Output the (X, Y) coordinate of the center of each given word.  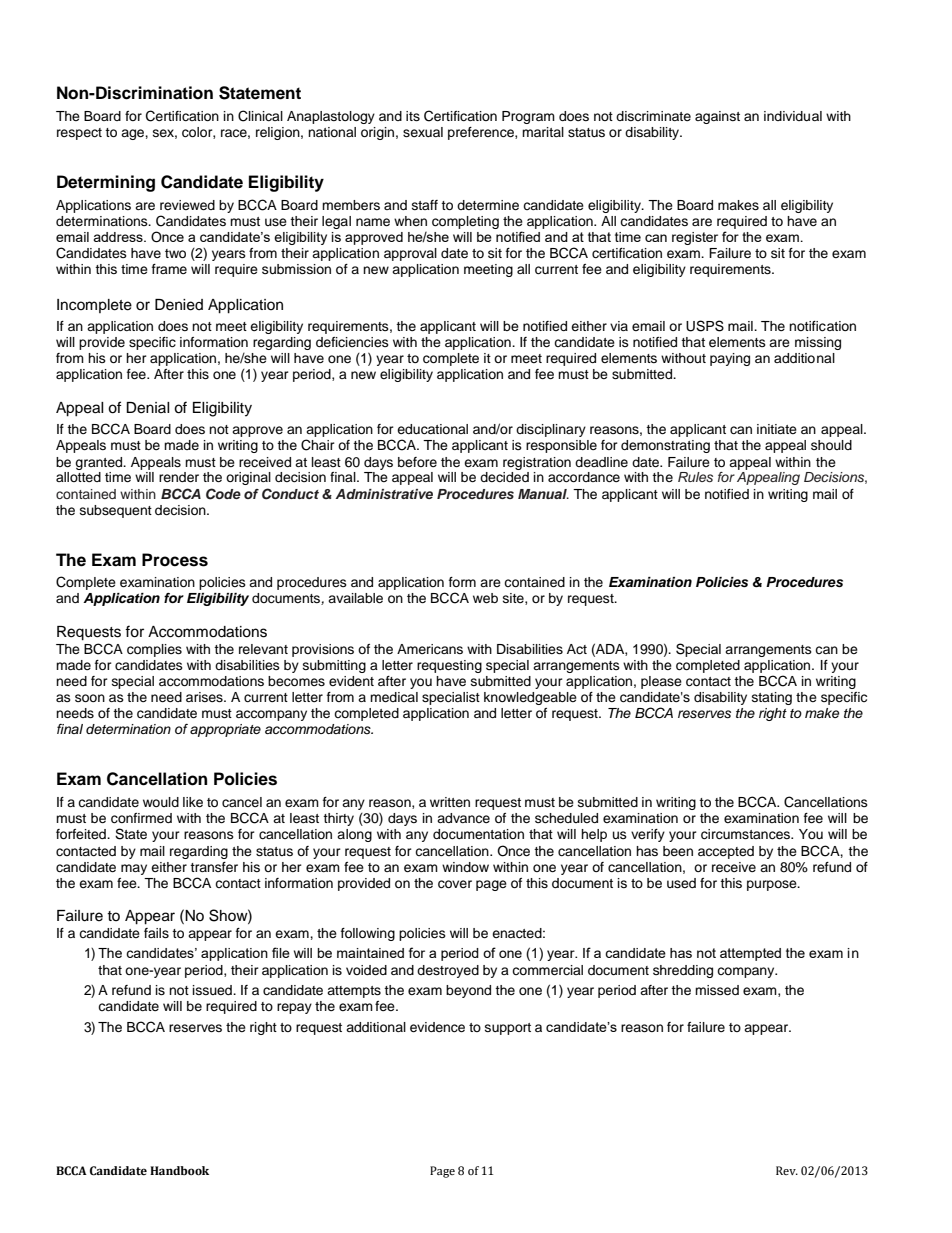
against (717, 117)
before (417, 462)
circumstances (746, 834)
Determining (106, 183)
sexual (423, 132)
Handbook (179, 1171)
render (179, 477)
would (161, 802)
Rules (695, 477)
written (450, 802)
